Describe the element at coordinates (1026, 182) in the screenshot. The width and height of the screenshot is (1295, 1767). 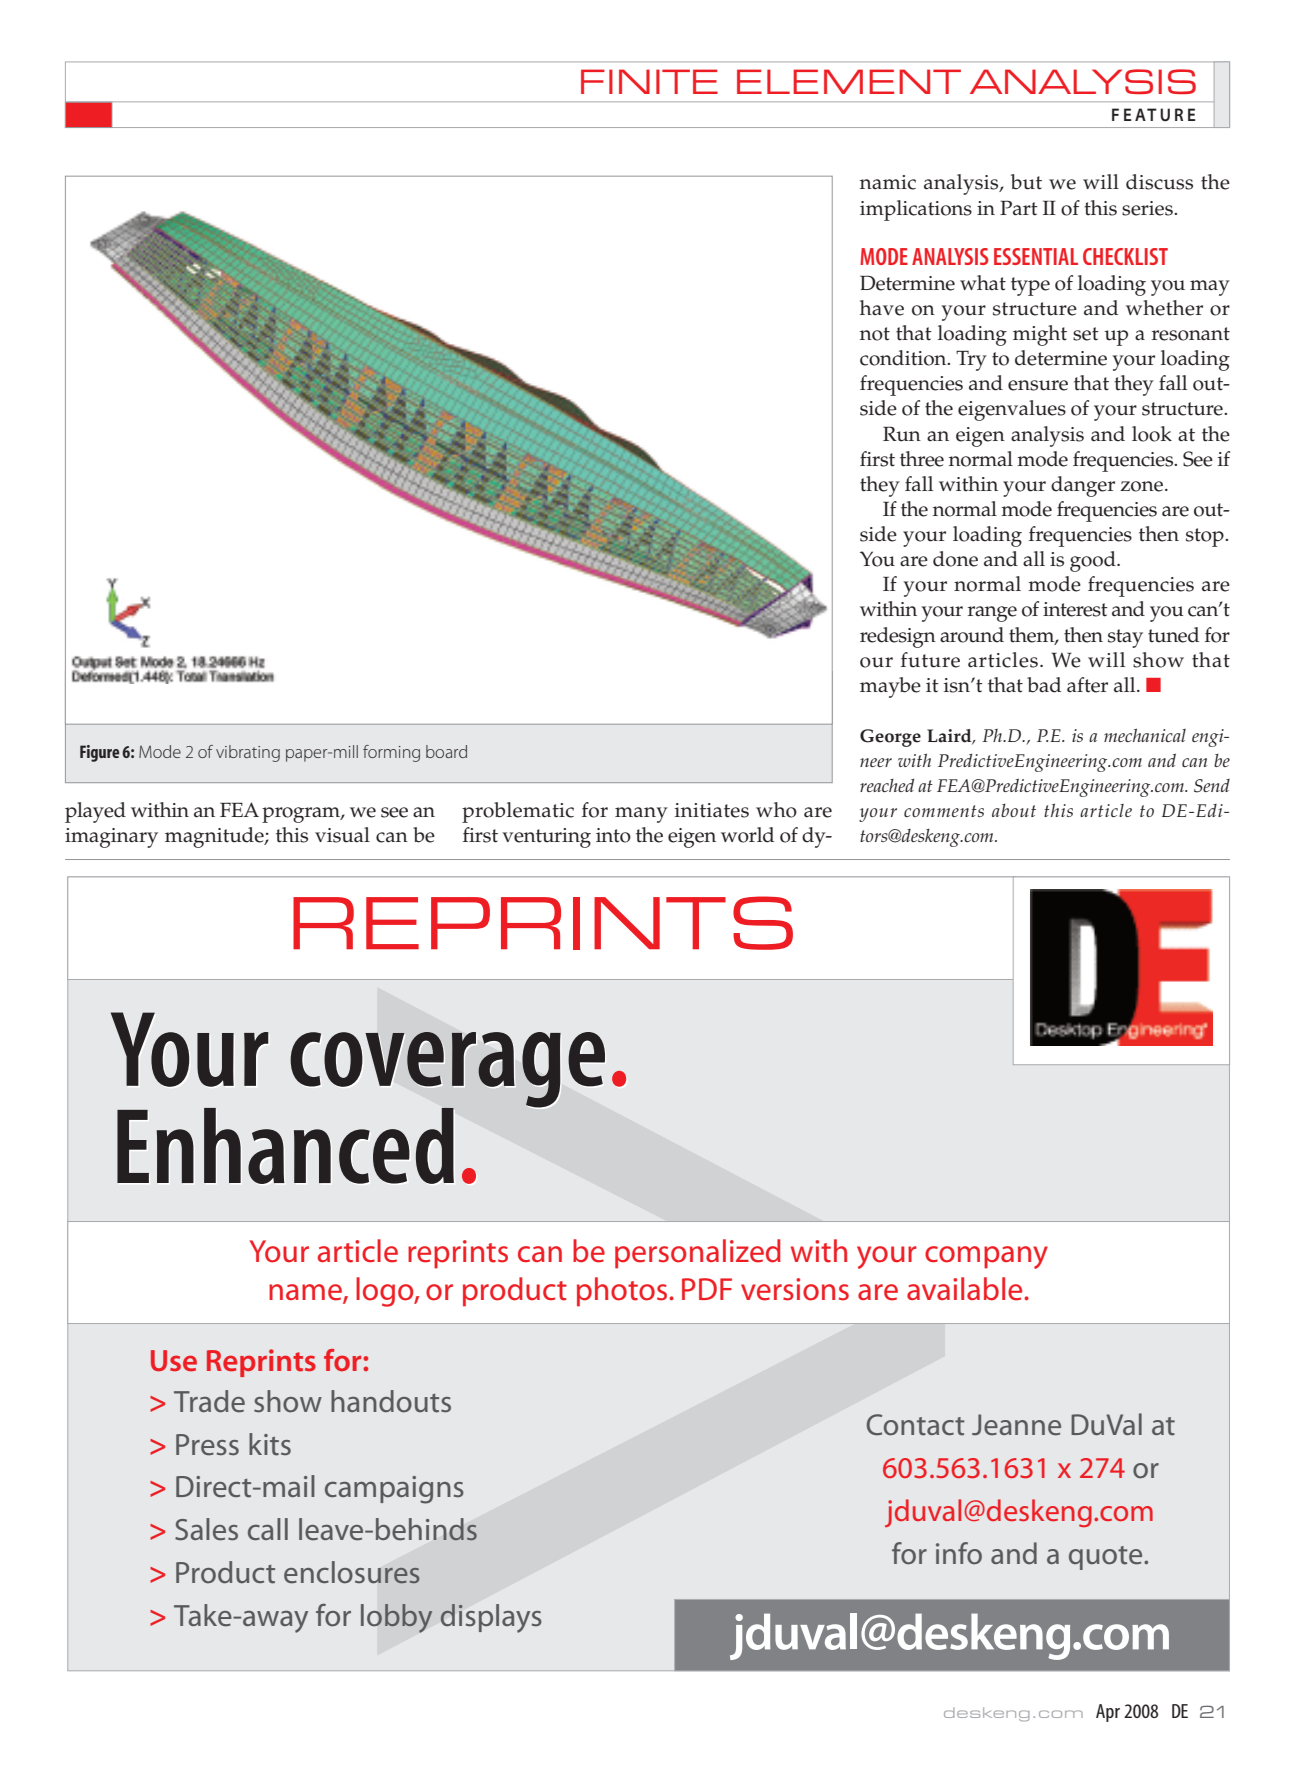
I see `but` at that location.
